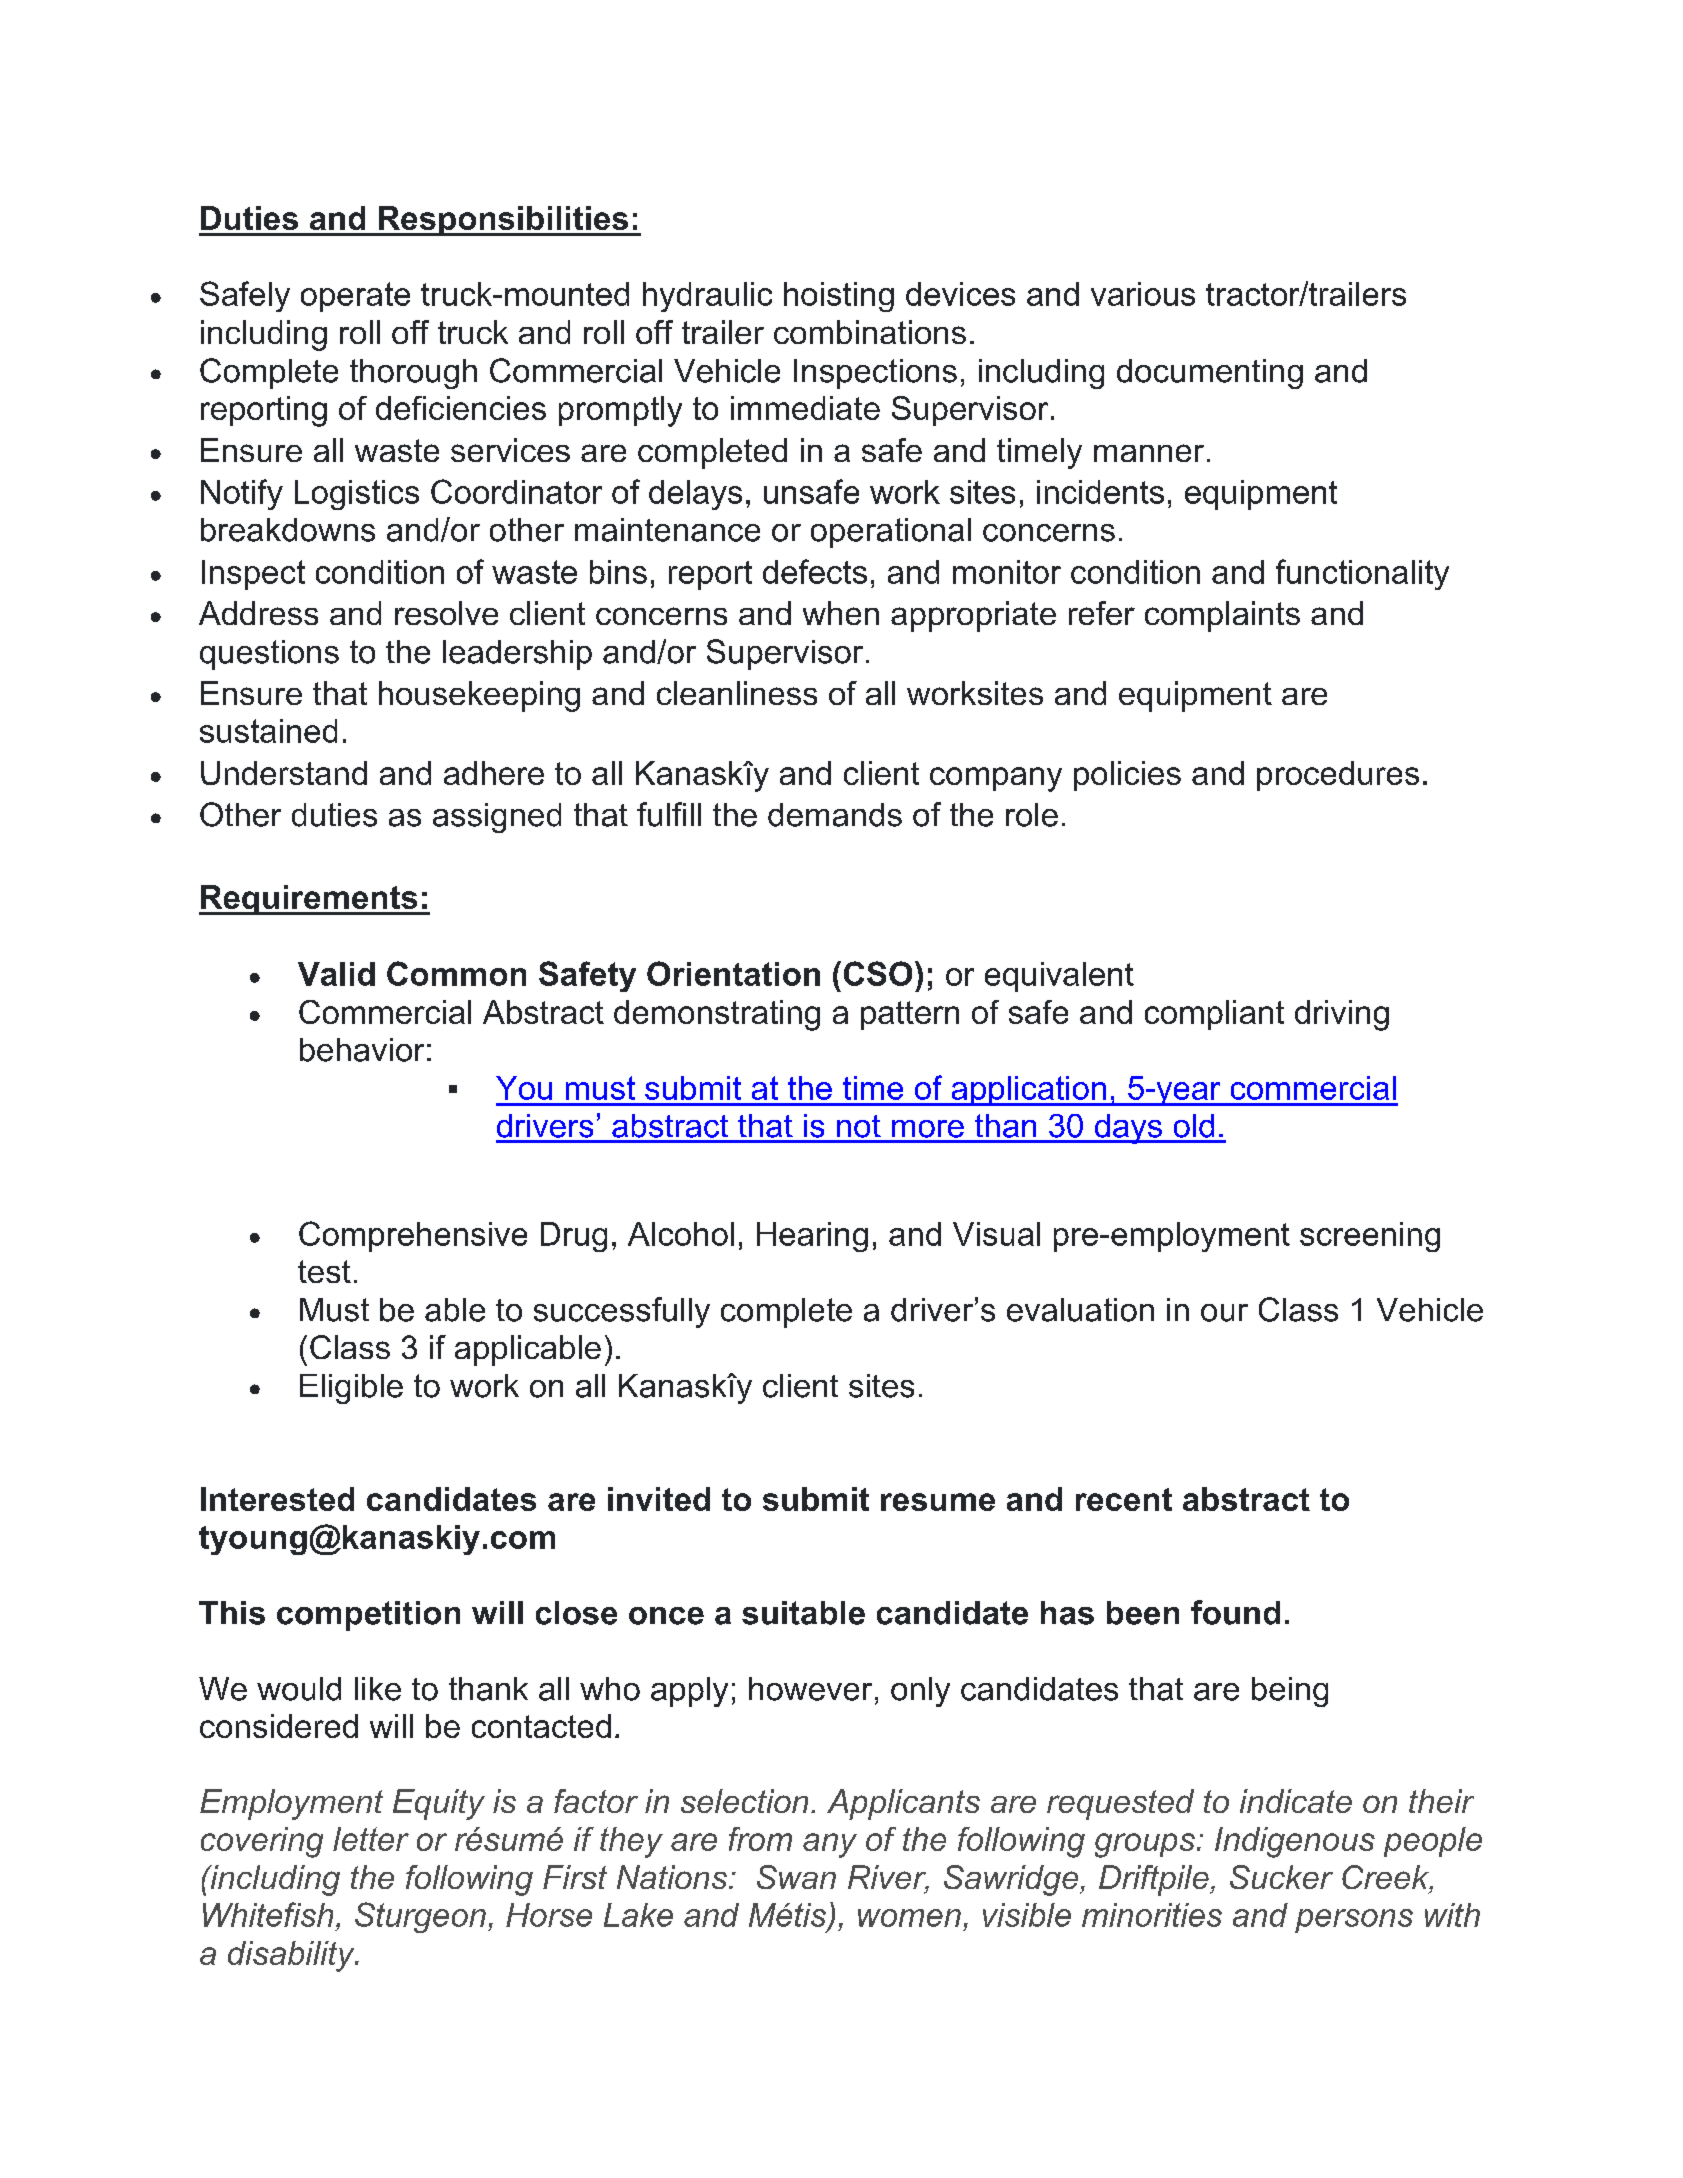 This image has height=2178, width=1683. What do you see at coordinates (796, 1877) in the image?
I see `Swan` at bounding box center [796, 1877].
